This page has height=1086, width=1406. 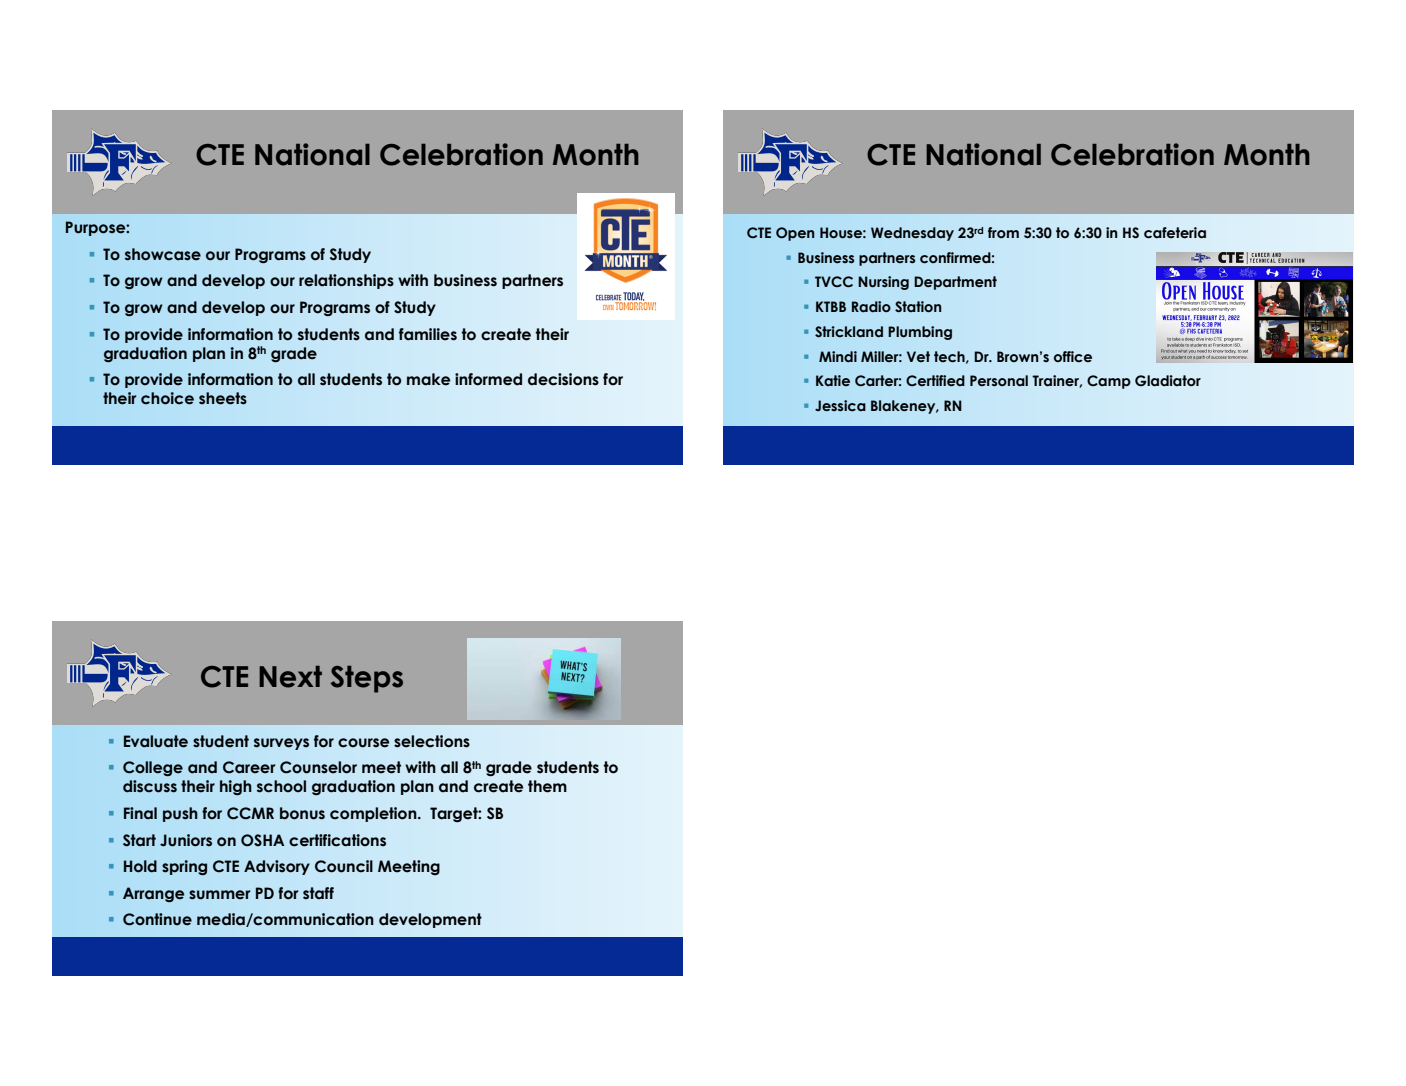 What do you see at coordinates (547, 786) in the page?
I see `them` at bounding box center [547, 786].
